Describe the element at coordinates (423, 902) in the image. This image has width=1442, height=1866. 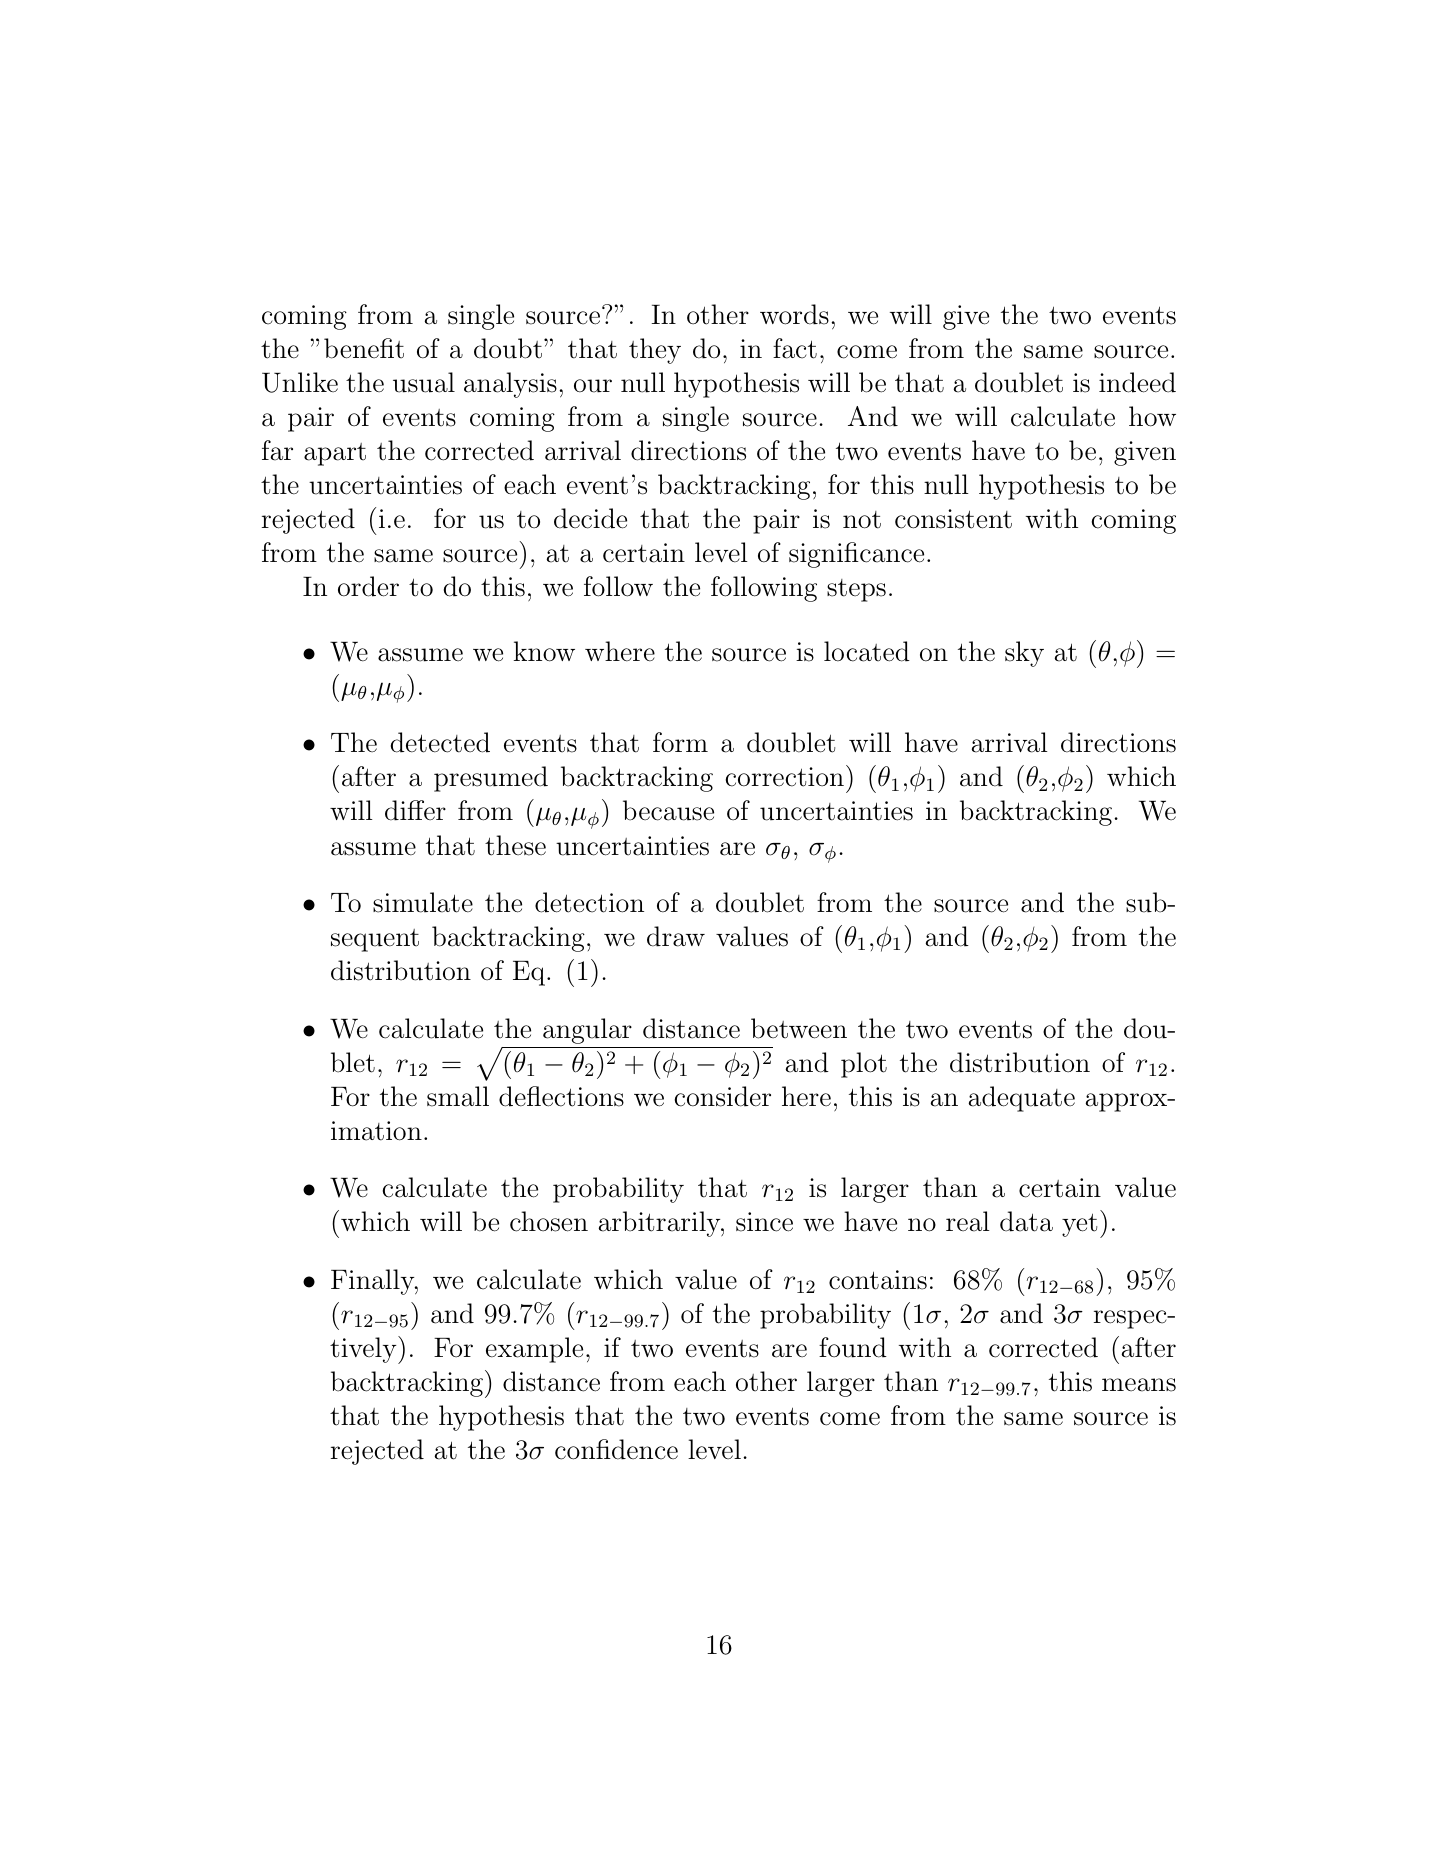
I see `simulate` at that location.
